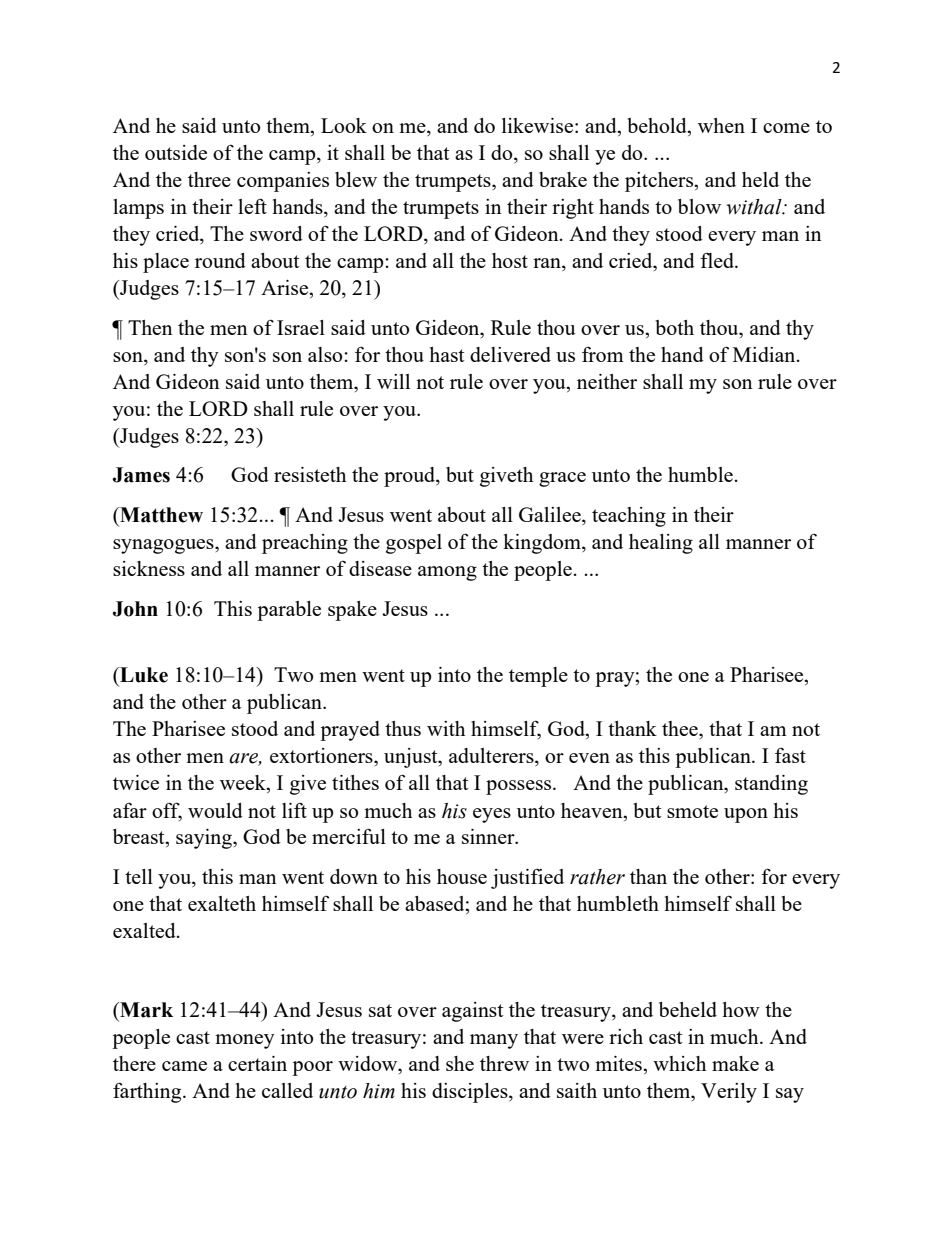  I want to click on when, so click(721, 125).
